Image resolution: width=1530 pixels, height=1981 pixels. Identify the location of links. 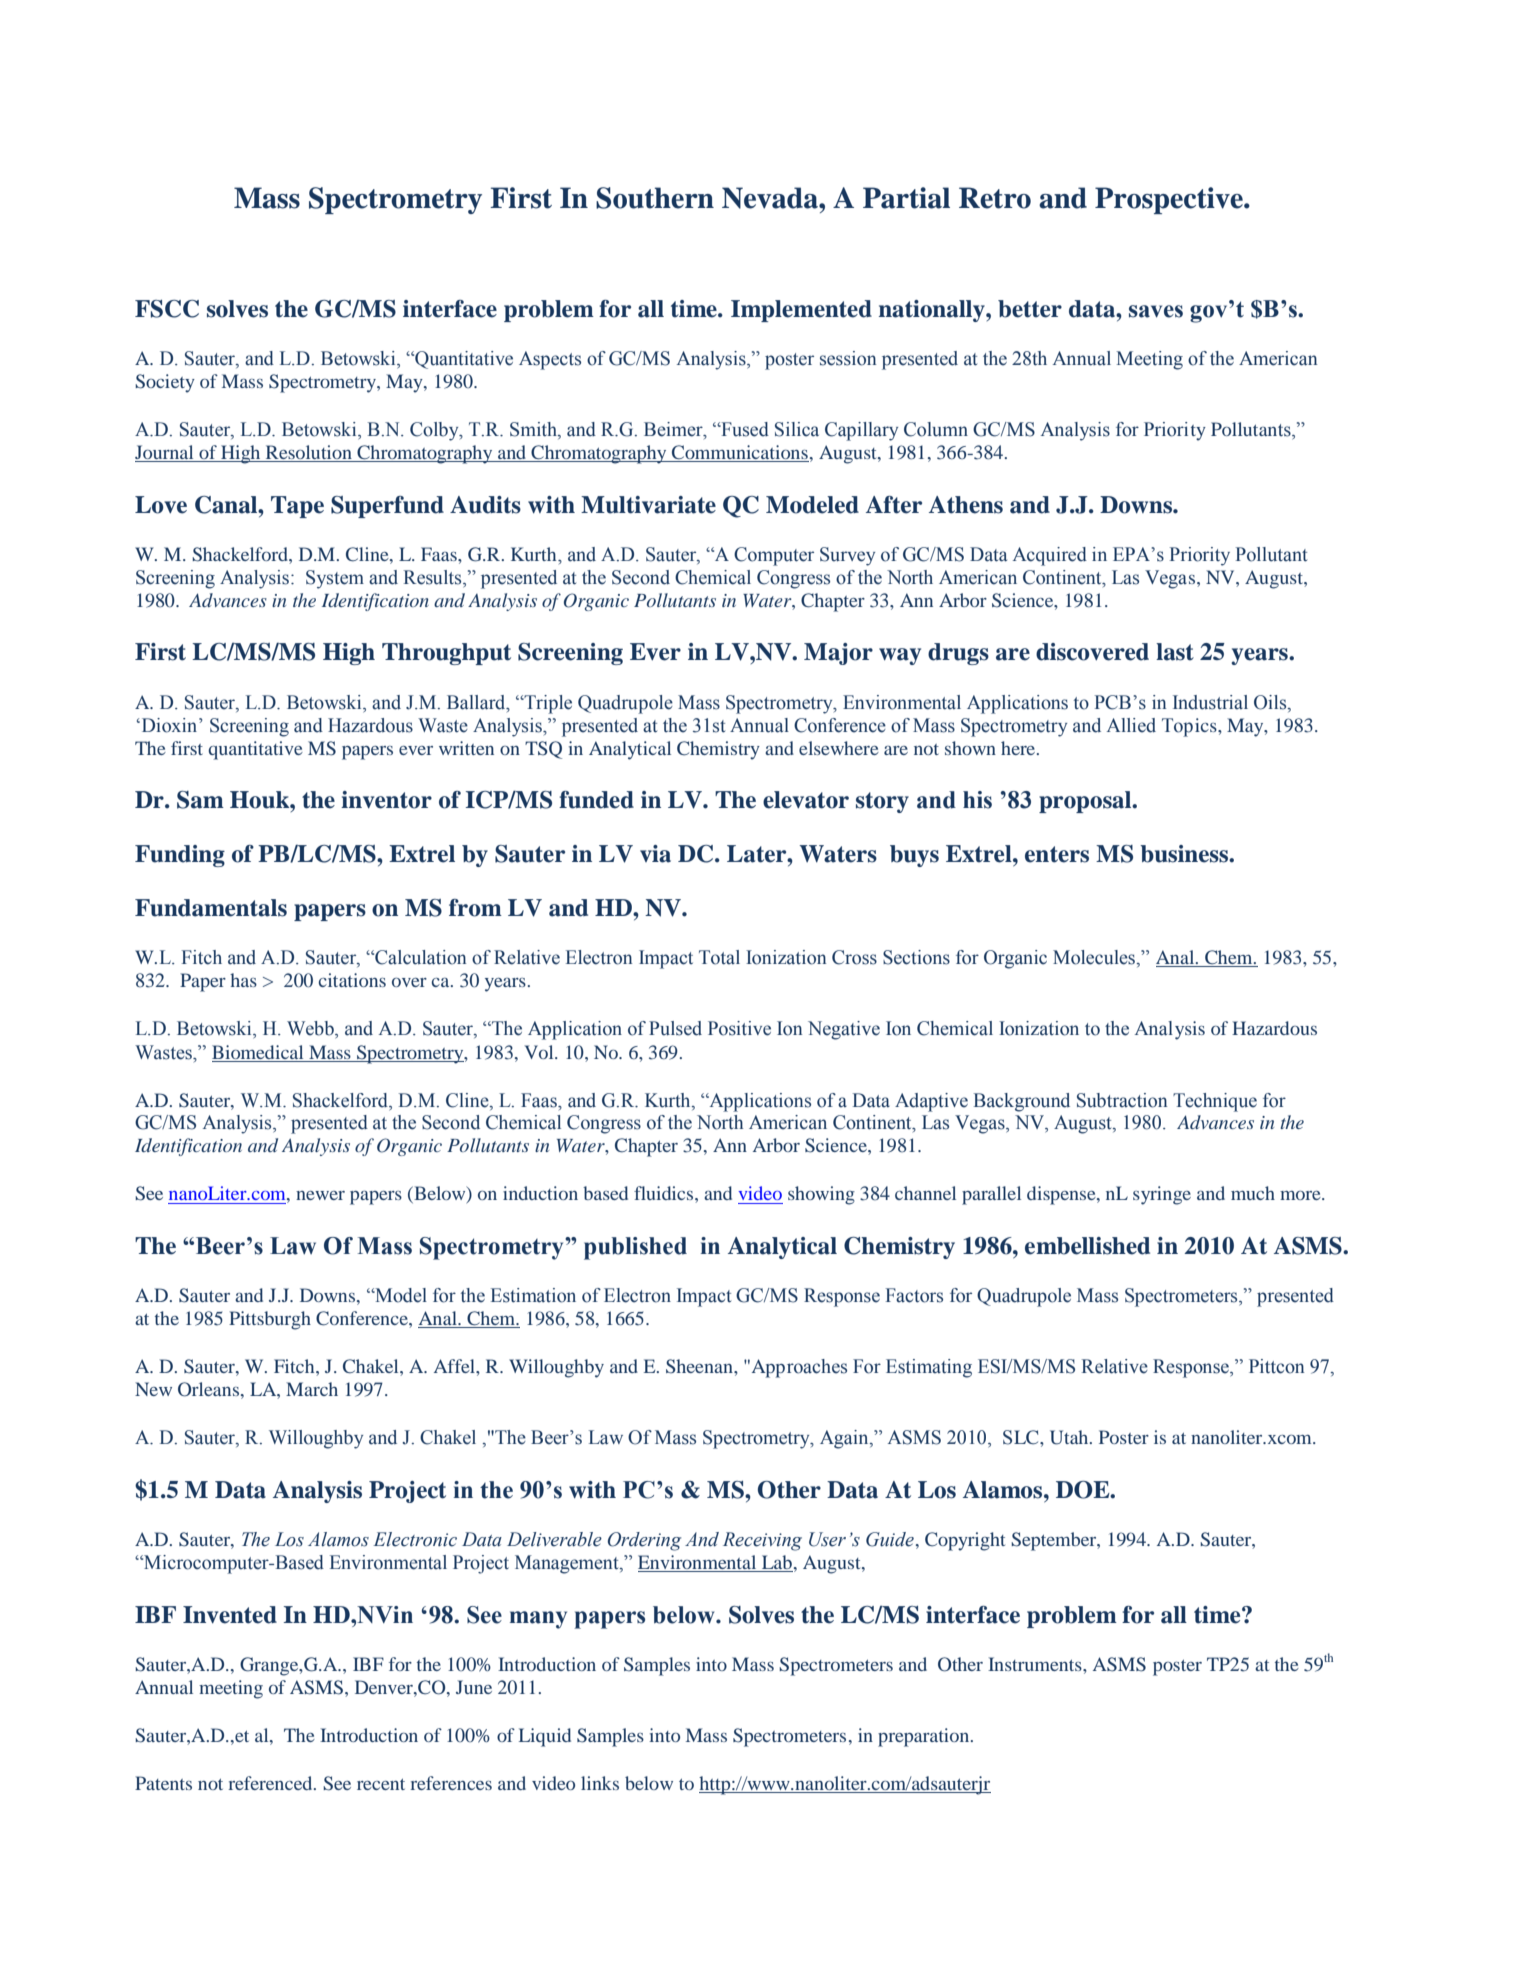
(600, 1783).
